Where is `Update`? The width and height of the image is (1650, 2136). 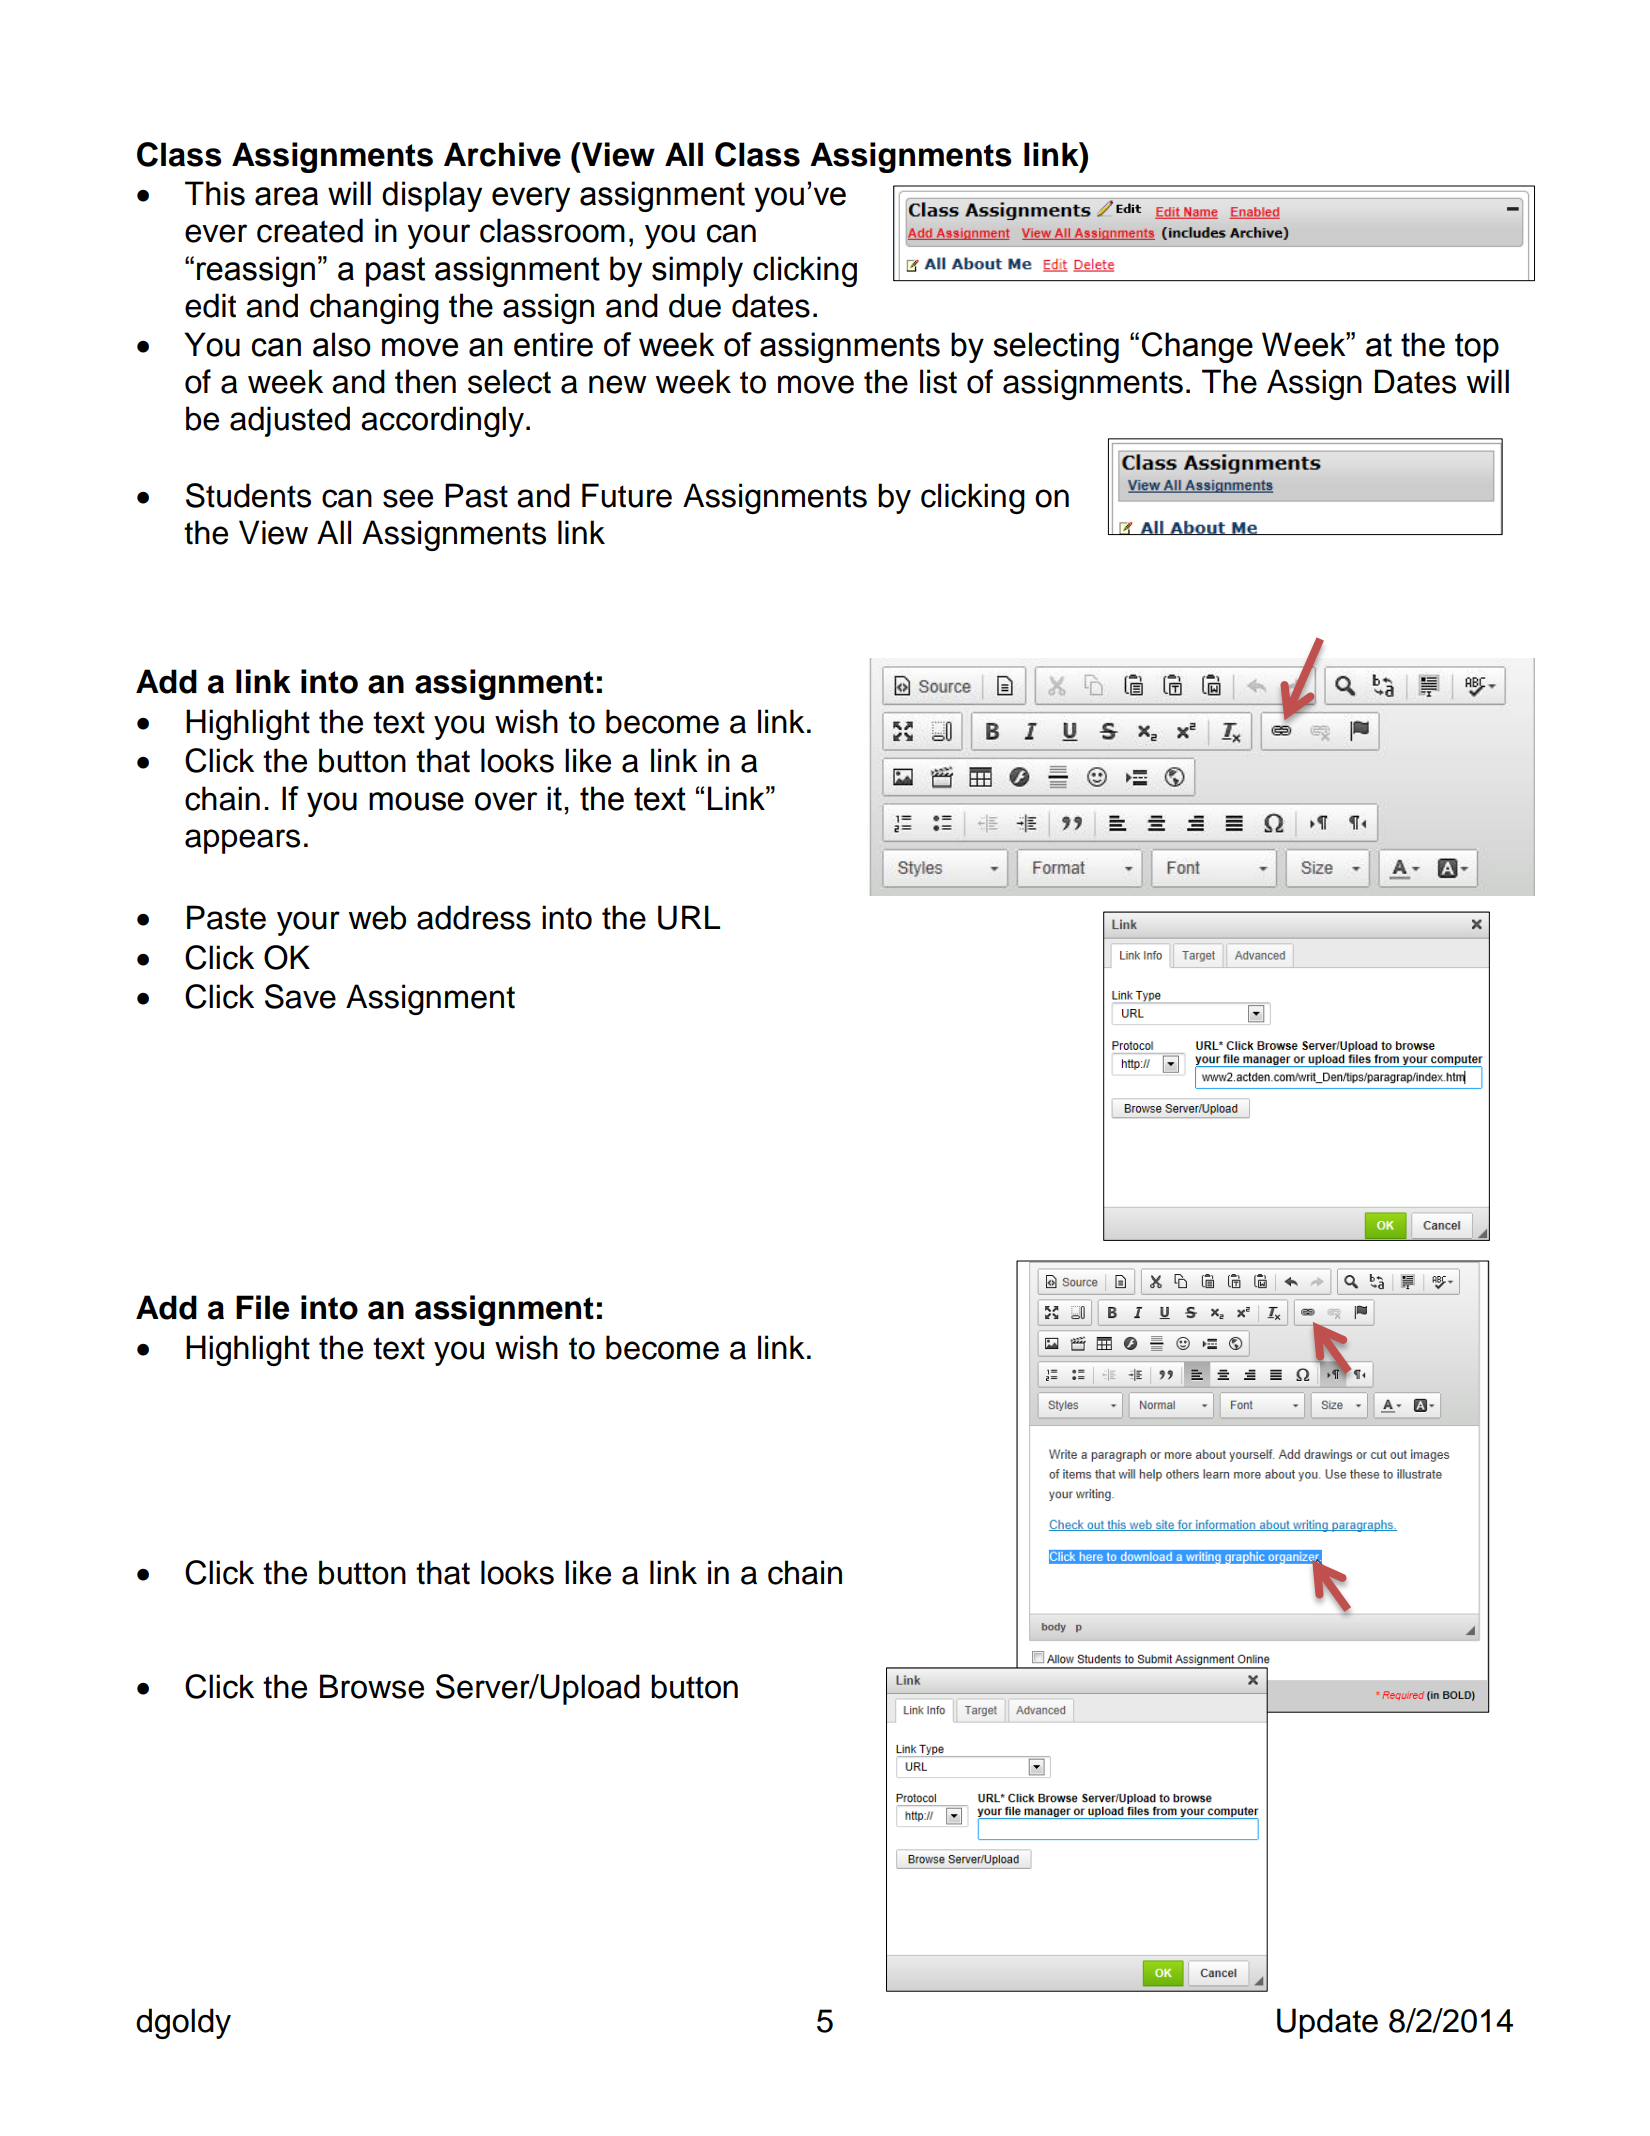 Update is located at coordinates (1327, 2023).
